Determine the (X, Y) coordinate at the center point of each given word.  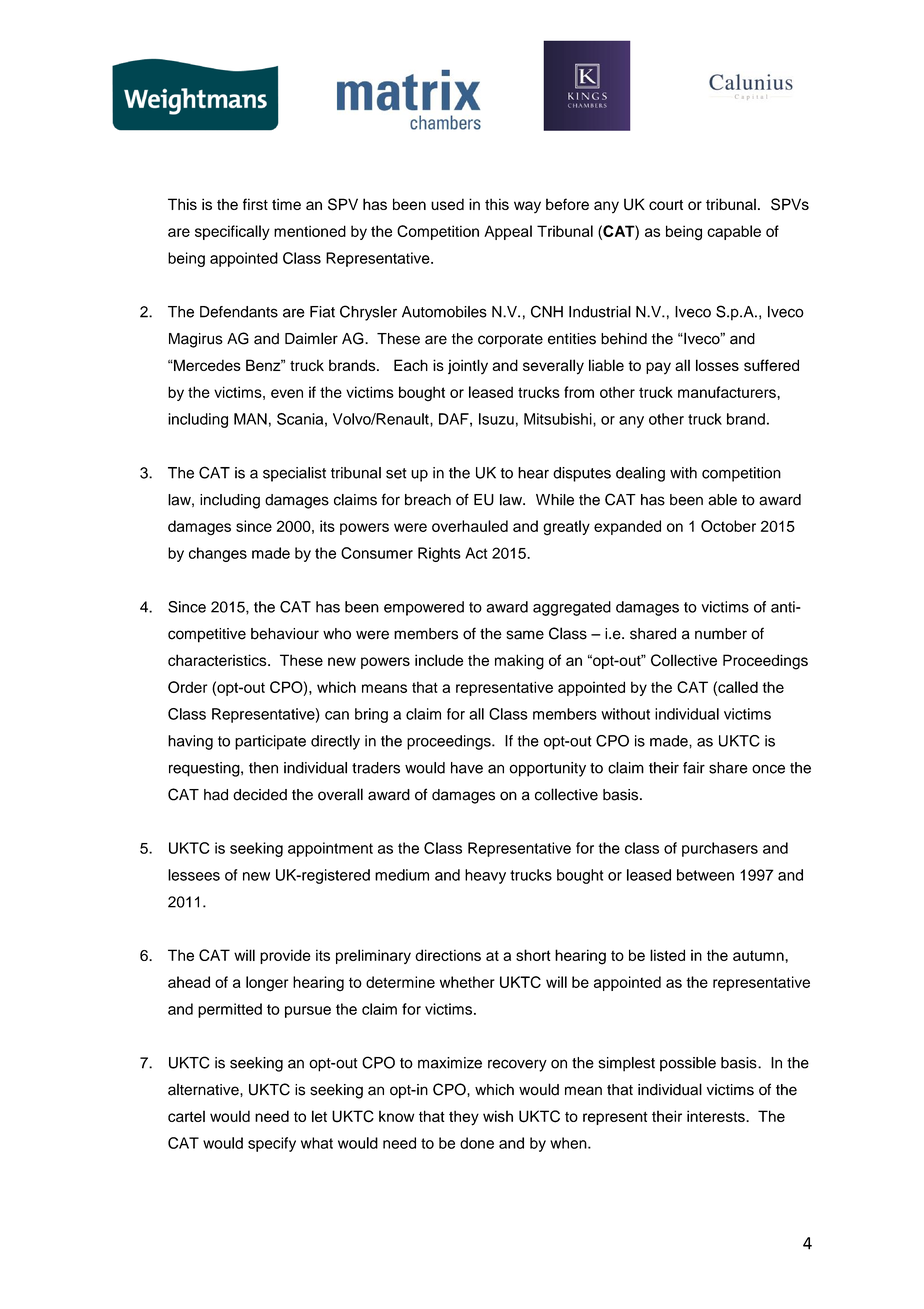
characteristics (218, 660)
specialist (294, 474)
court (666, 205)
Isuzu (496, 419)
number (721, 634)
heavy (485, 876)
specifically (232, 232)
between (705, 875)
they (464, 1118)
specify (272, 1144)
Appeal (508, 232)
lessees (194, 875)
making (519, 662)
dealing (640, 474)
